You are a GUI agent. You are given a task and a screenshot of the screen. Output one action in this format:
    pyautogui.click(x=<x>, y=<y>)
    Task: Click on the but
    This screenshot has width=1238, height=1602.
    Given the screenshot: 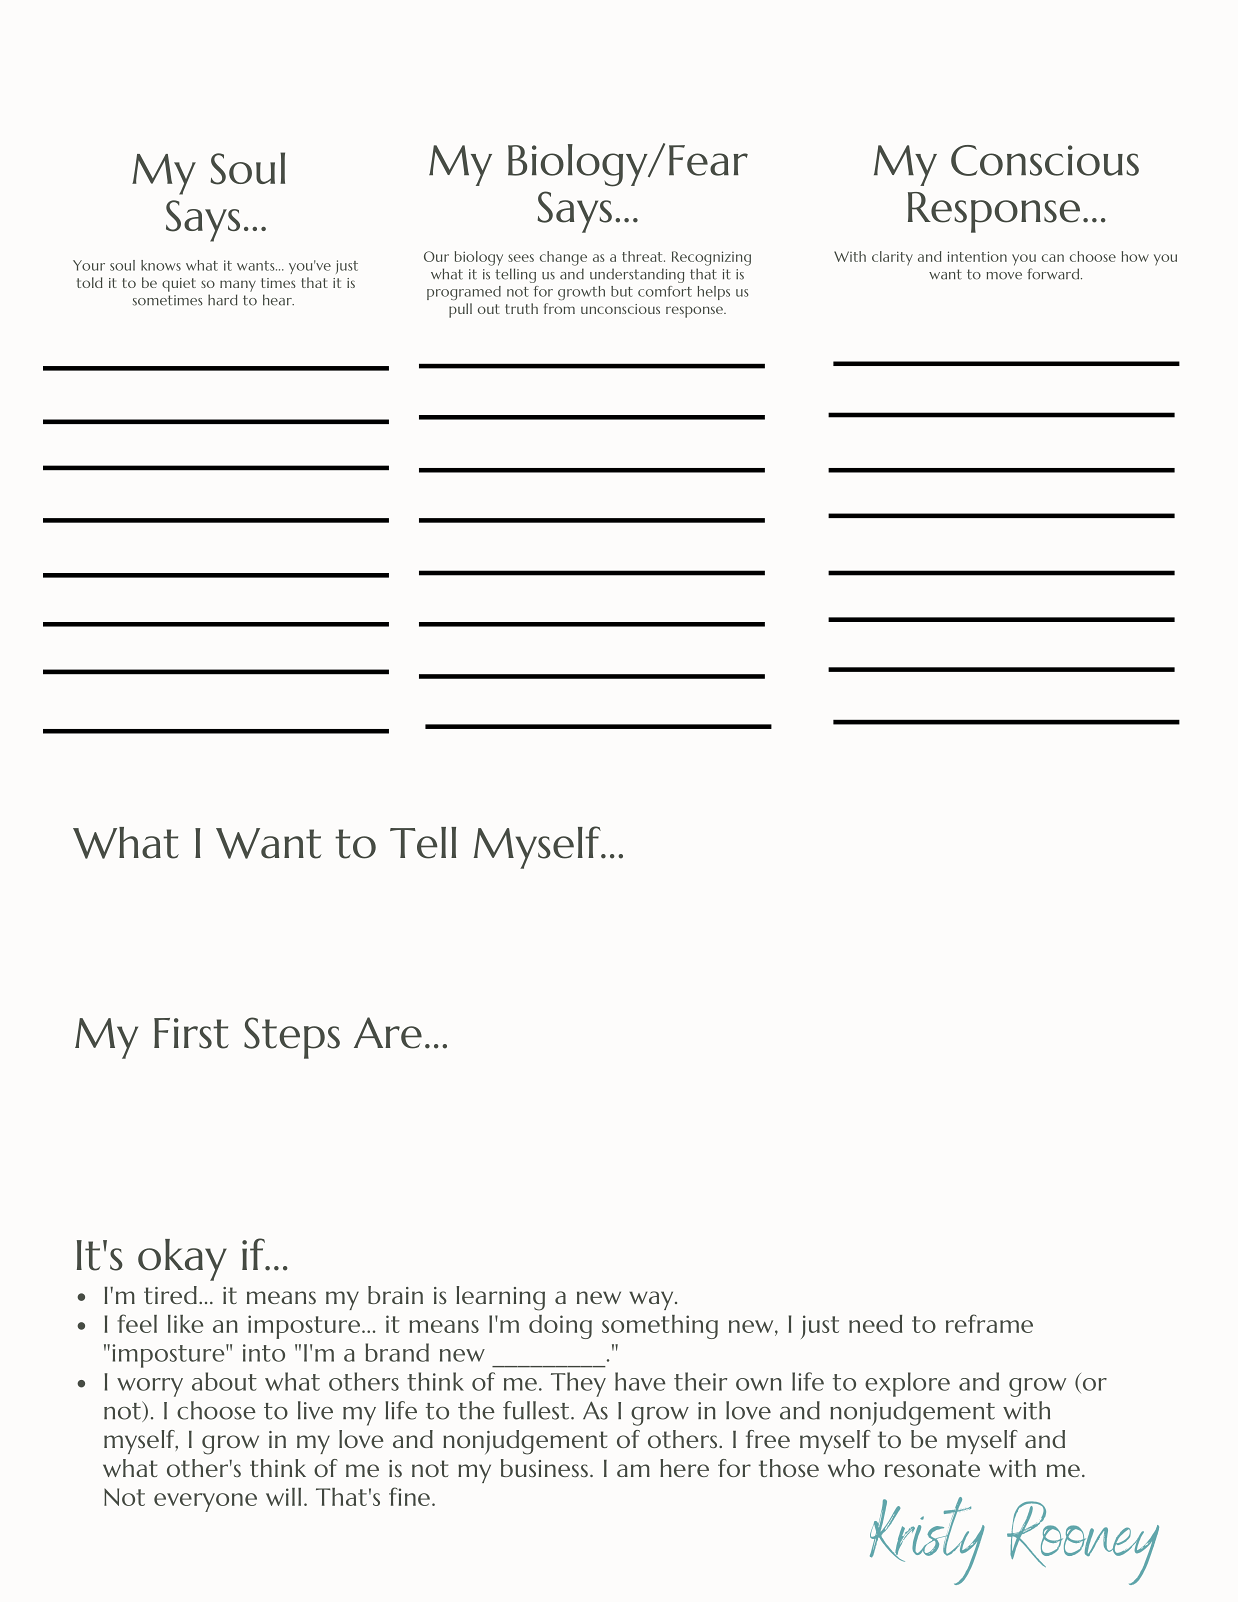 What is the action you would take?
    pyautogui.click(x=622, y=291)
